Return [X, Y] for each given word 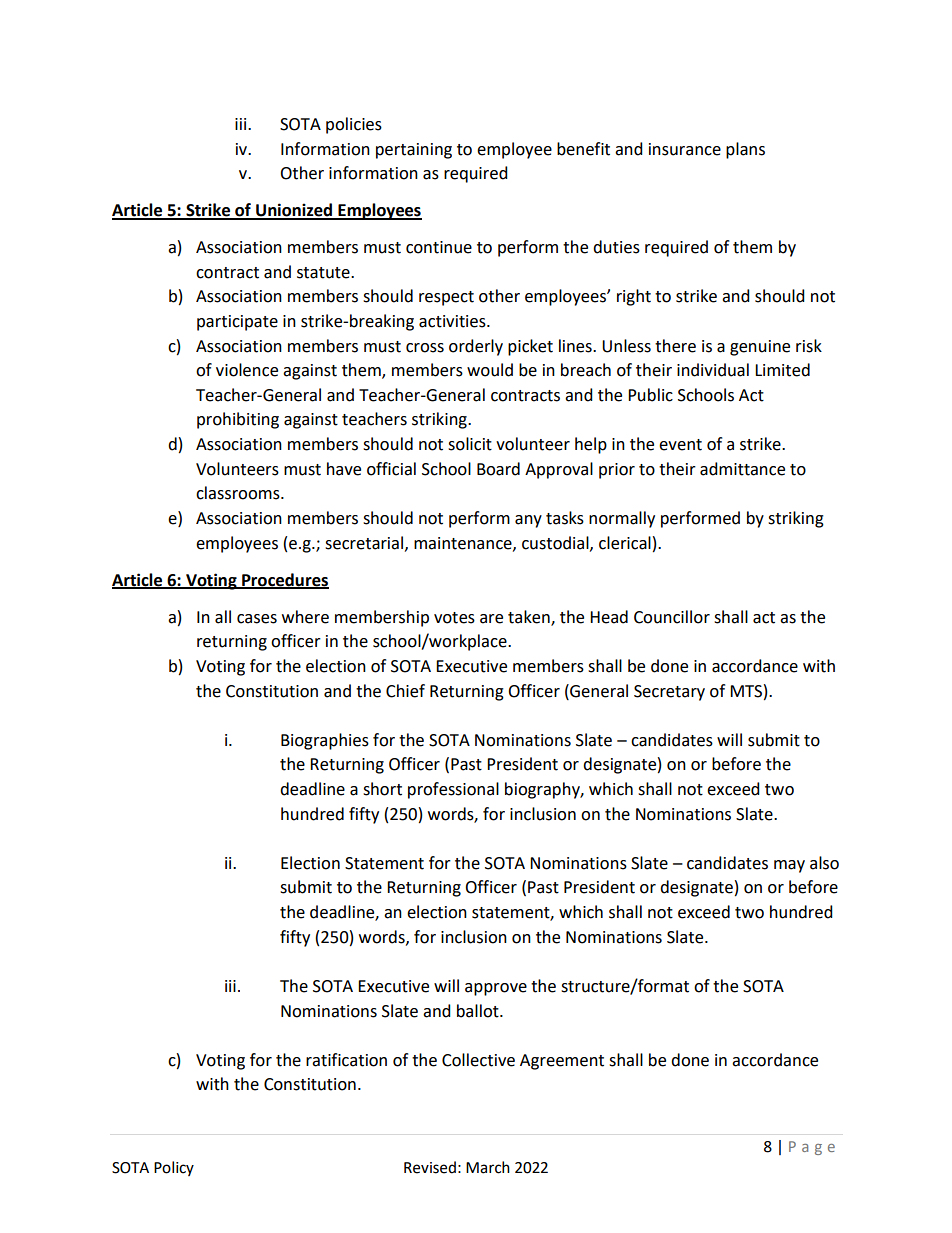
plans [745, 150]
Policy [174, 1168]
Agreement [562, 1062]
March [488, 1167]
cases [257, 619]
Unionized [294, 211]
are [491, 619]
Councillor [672, 617]
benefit [583, 149]
